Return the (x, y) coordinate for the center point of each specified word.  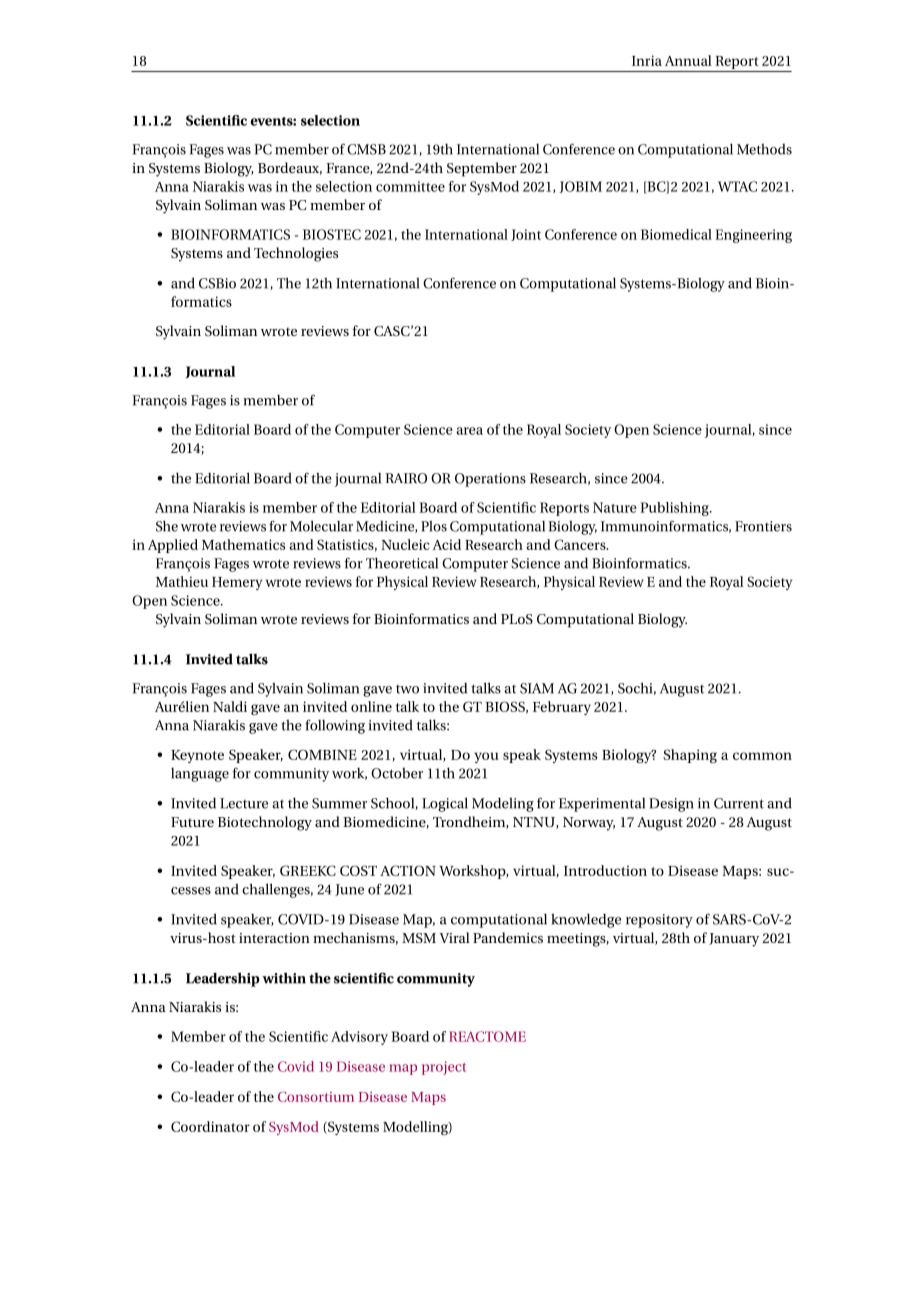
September (482, 169)
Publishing (675, 509)
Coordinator (210, 1126)
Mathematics (243, 544)
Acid (447, 544)
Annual (688, 60)
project (444, 1068)
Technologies (296, 254)
